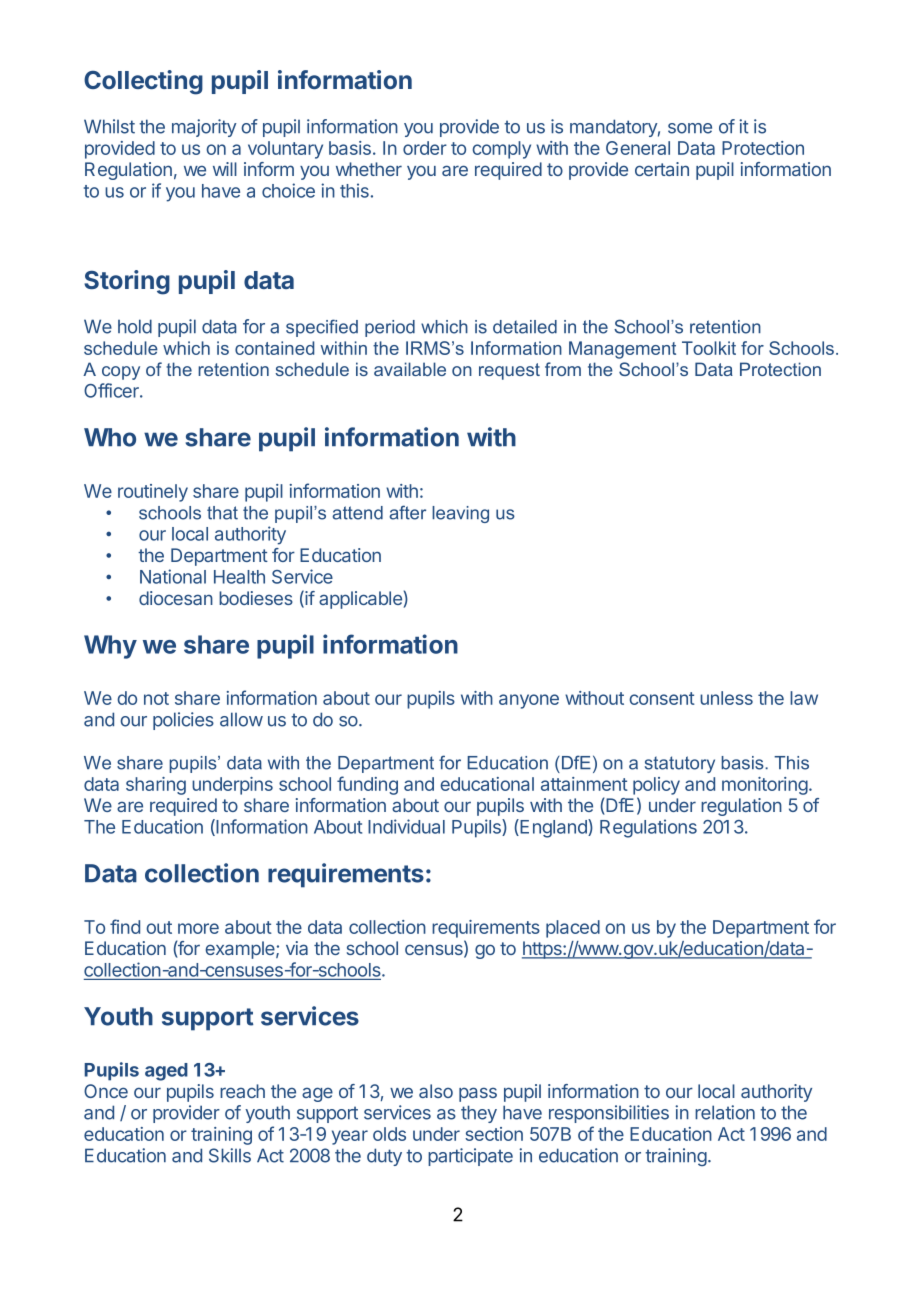 Image resolution: width=924 pixels, height=1308 pixels. I want to click on hold, so click(135, 326).
